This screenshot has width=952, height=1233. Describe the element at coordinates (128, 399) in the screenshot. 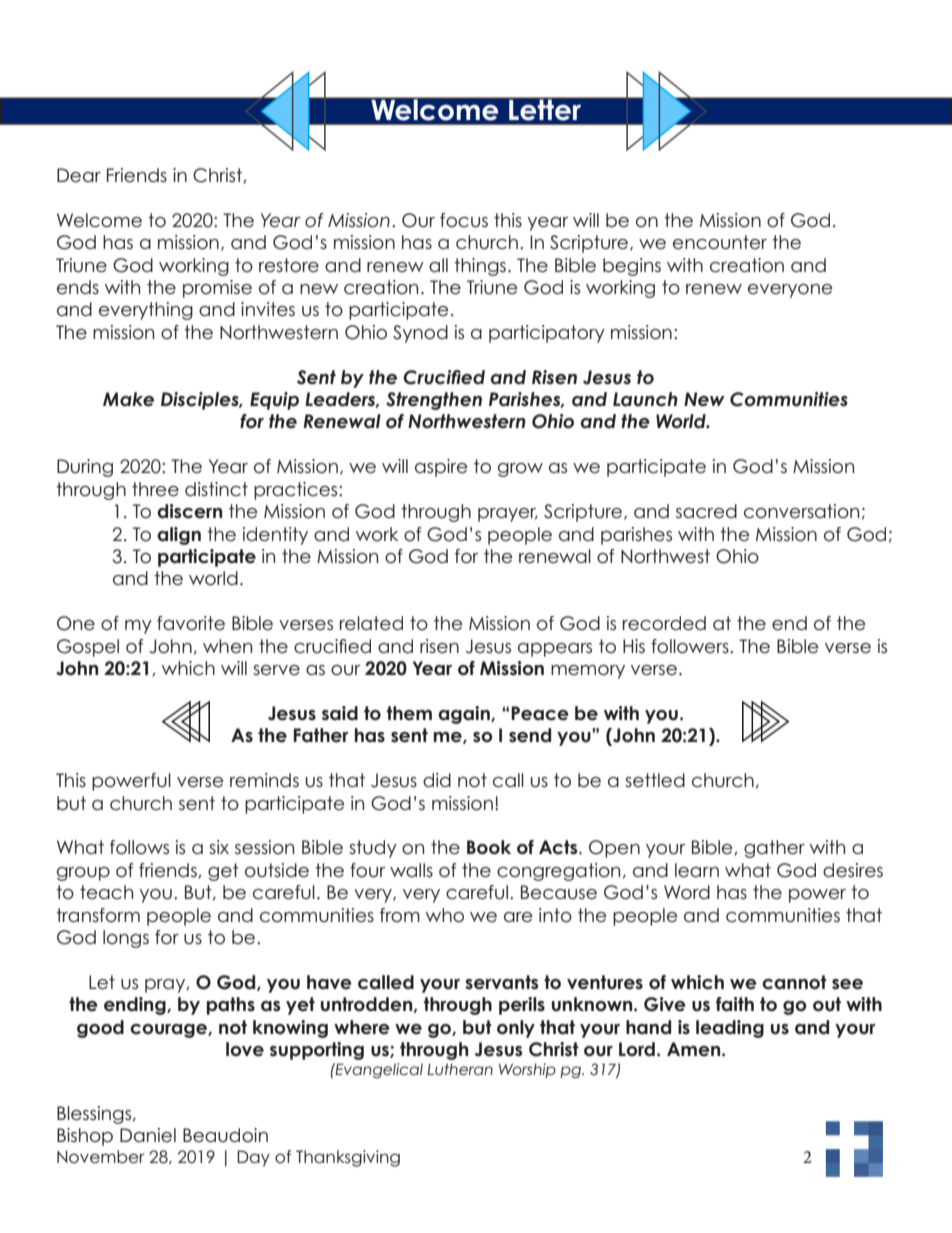

I see `Make` at that location.
